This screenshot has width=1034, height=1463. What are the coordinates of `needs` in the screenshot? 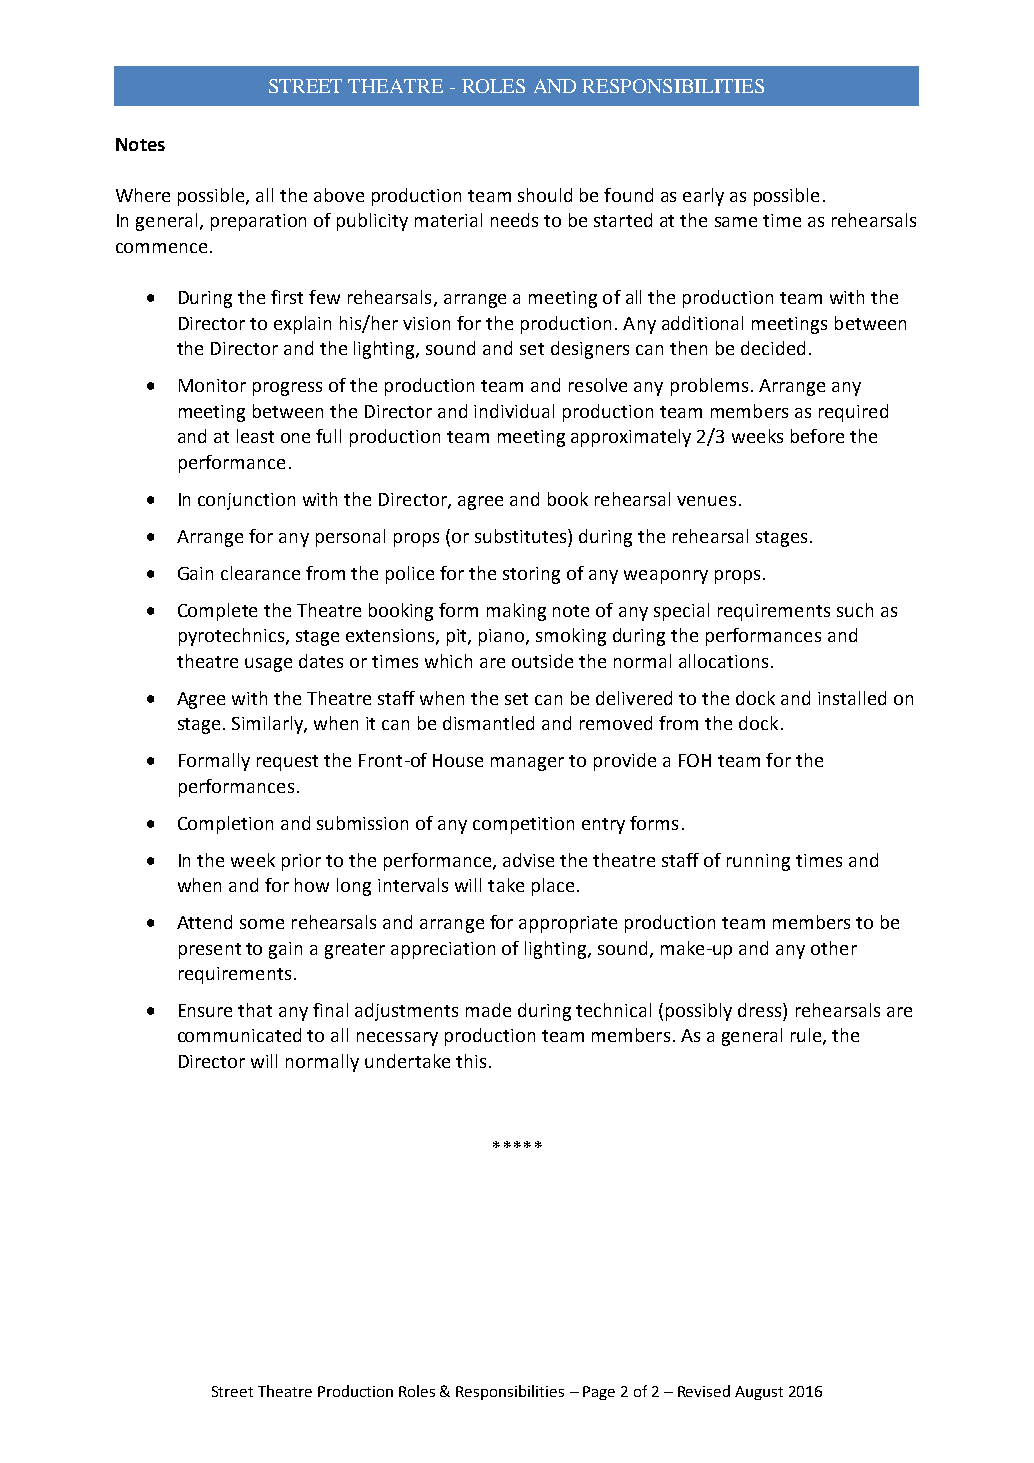 It's located at (514, 220).
